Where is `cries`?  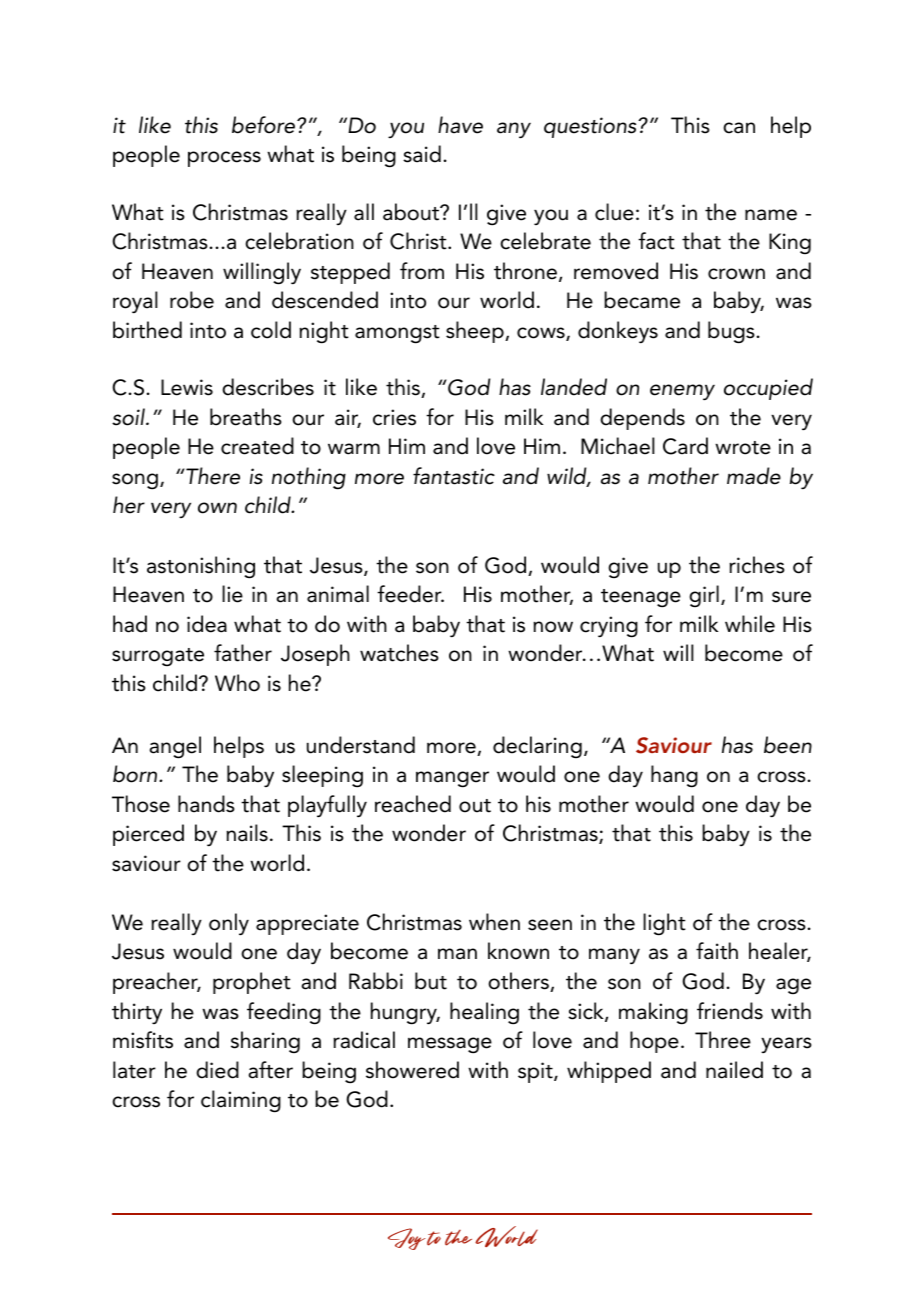
cries is located at coordinates (394, 417).
